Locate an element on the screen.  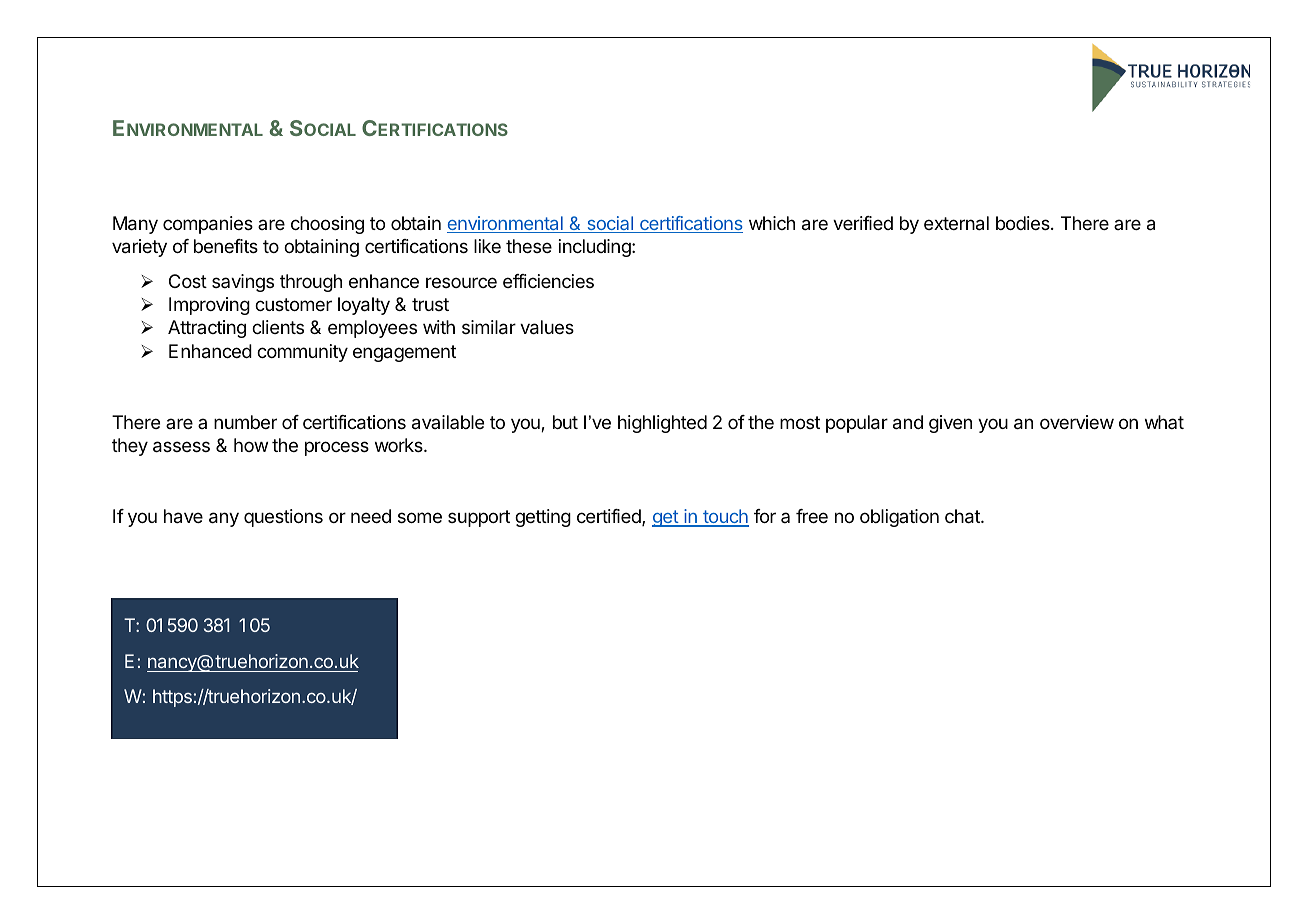
customer is located at coordinates (293, 304).
